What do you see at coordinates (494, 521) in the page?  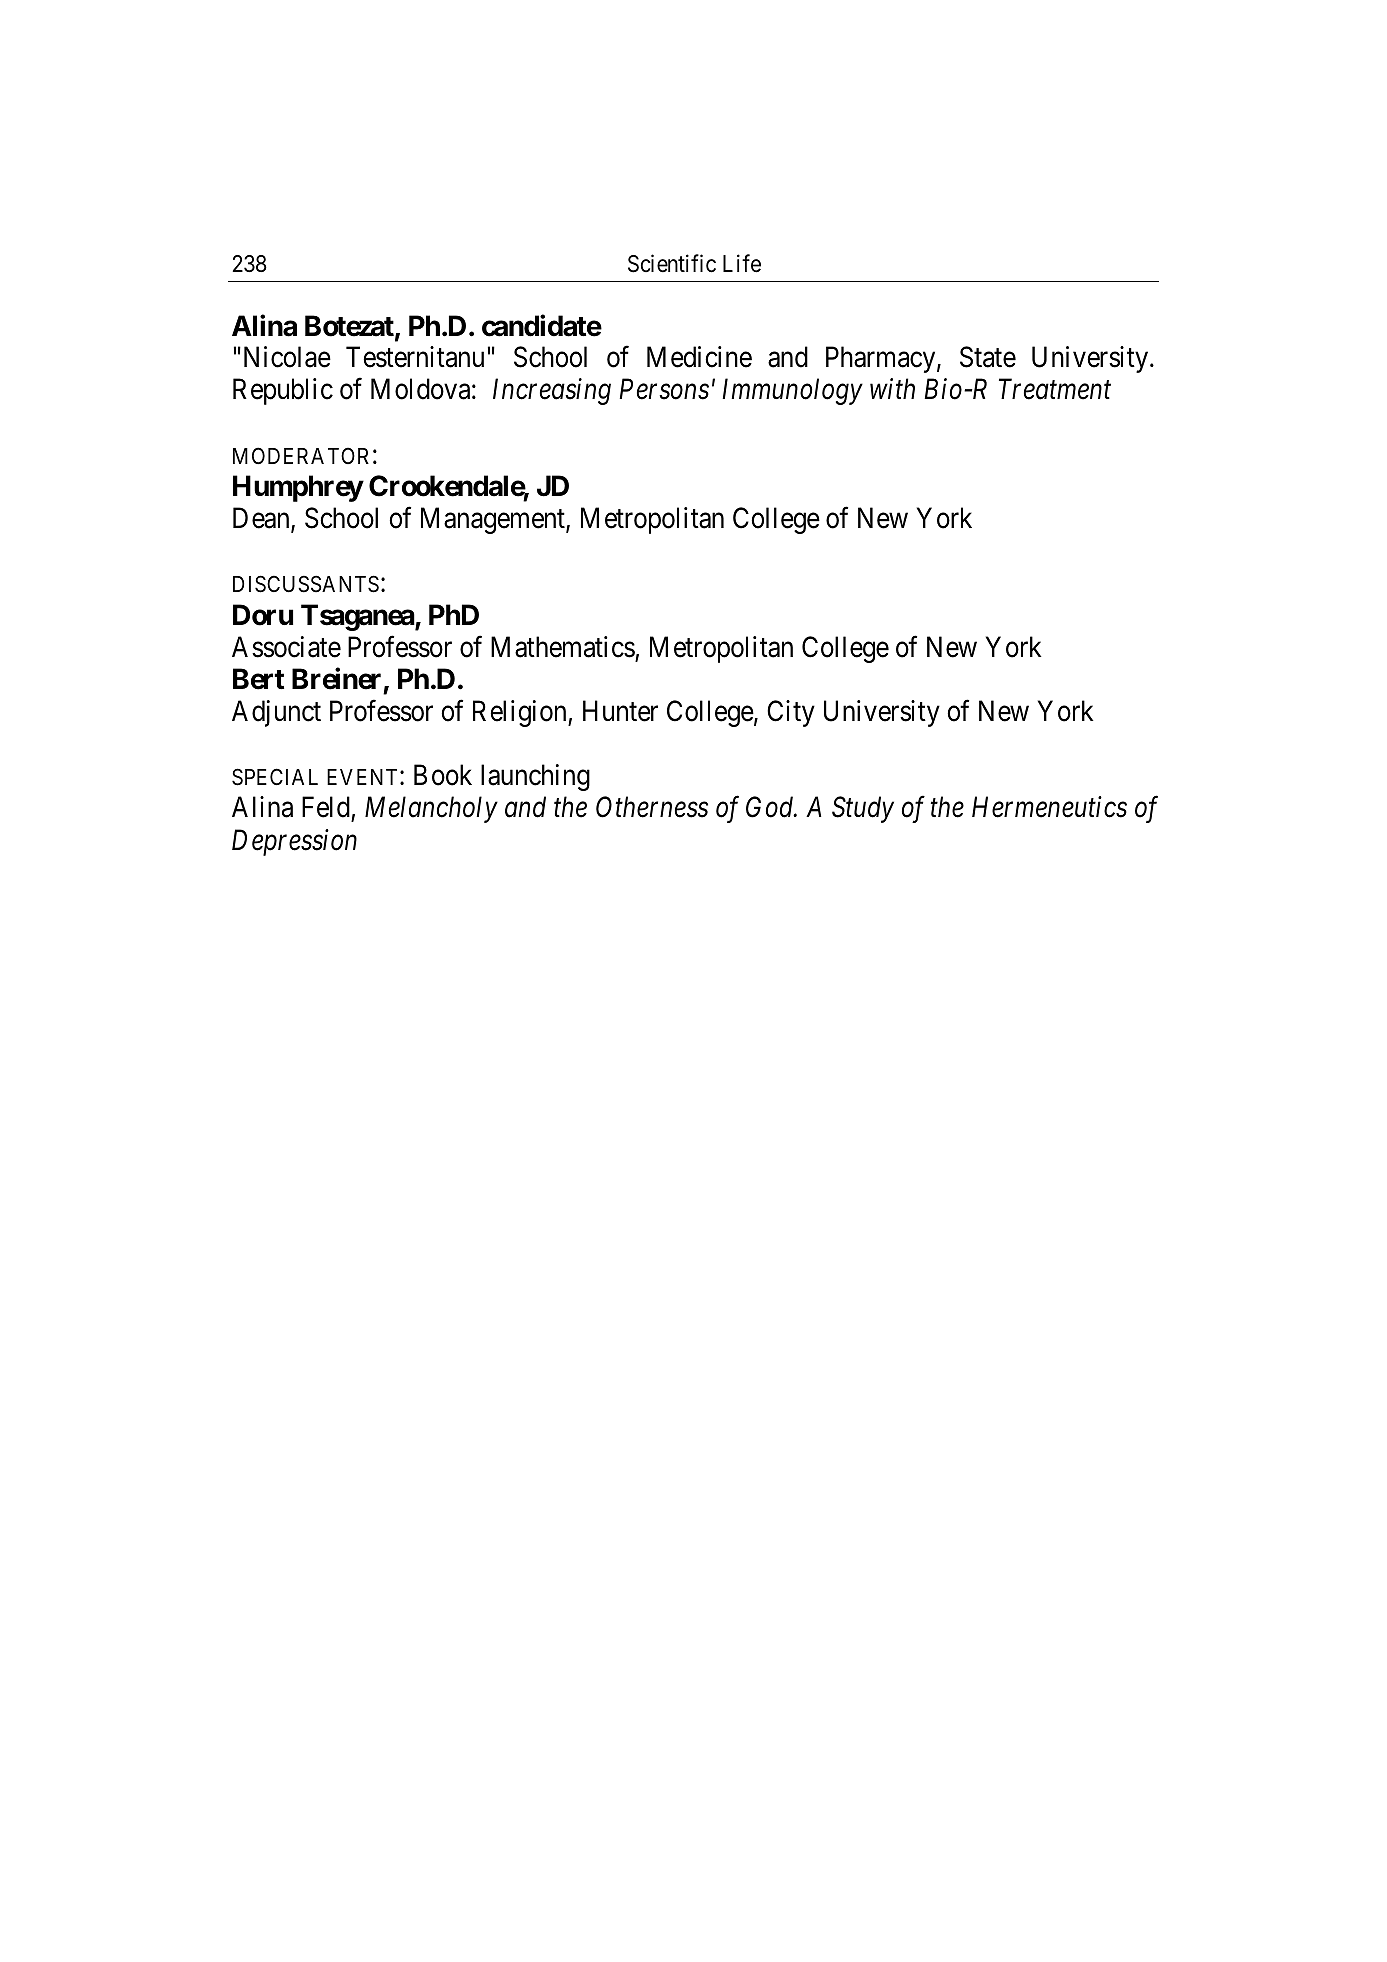 I see `Management` at bounding box center [494, 521].
